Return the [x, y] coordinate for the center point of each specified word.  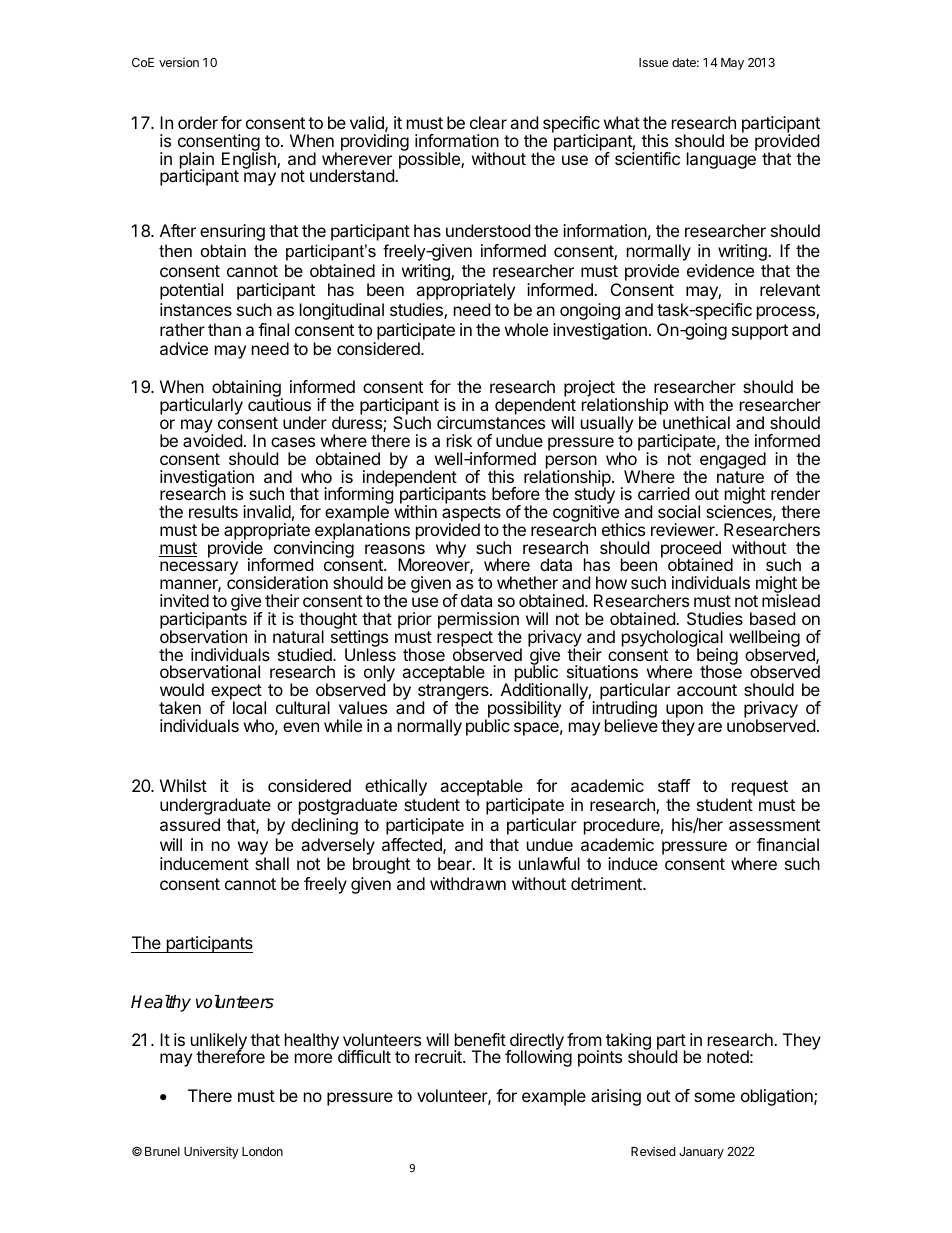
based [772, 618]
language [722, 159]
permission [478, 621]
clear [488, 122]
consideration [277, 582]
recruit [439, 1056]
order [198, 122]
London [262, 1151]
